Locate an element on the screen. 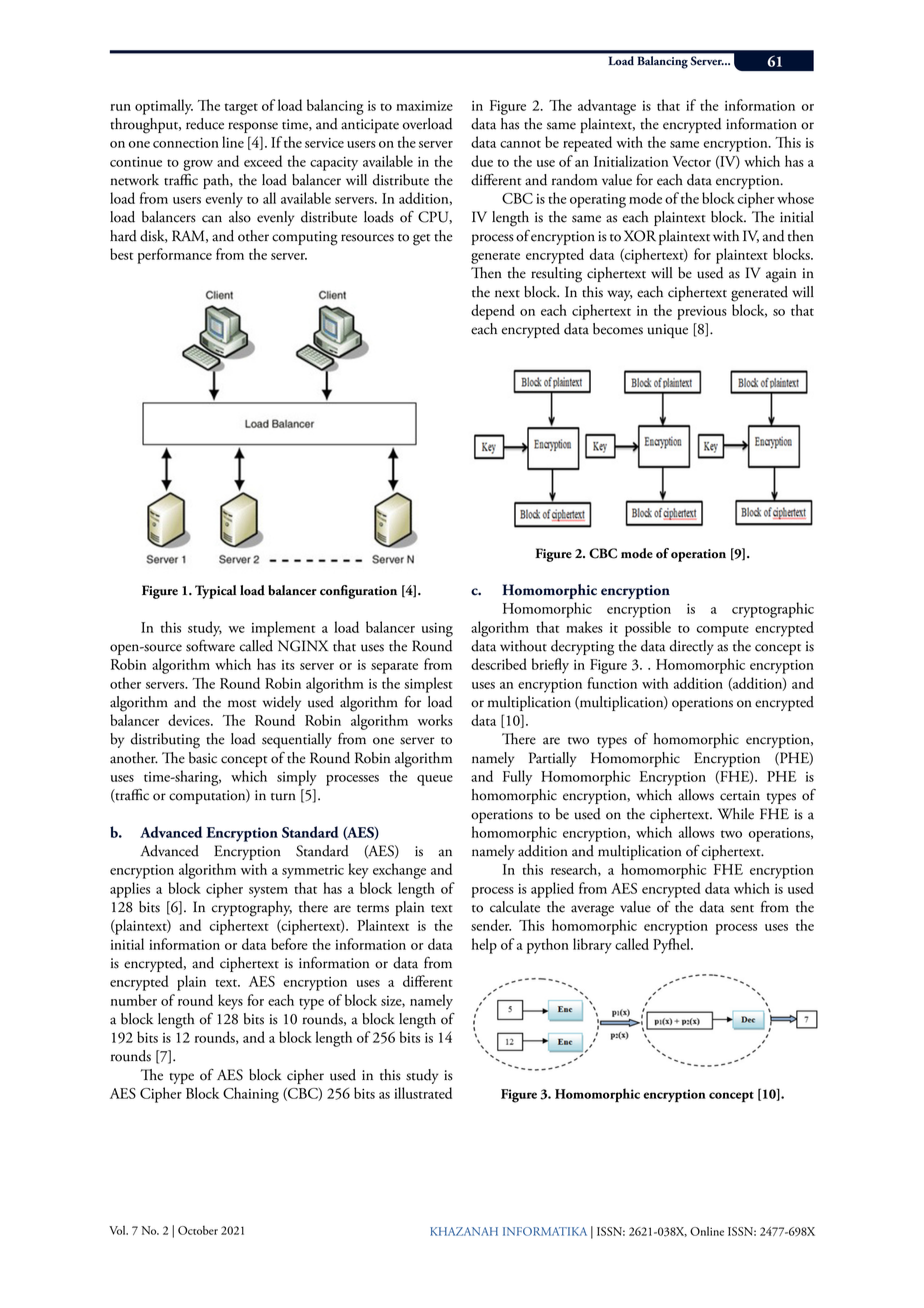 The width and height of the screenshot is (924, 1308). library is located at coordinates (592, 946).
